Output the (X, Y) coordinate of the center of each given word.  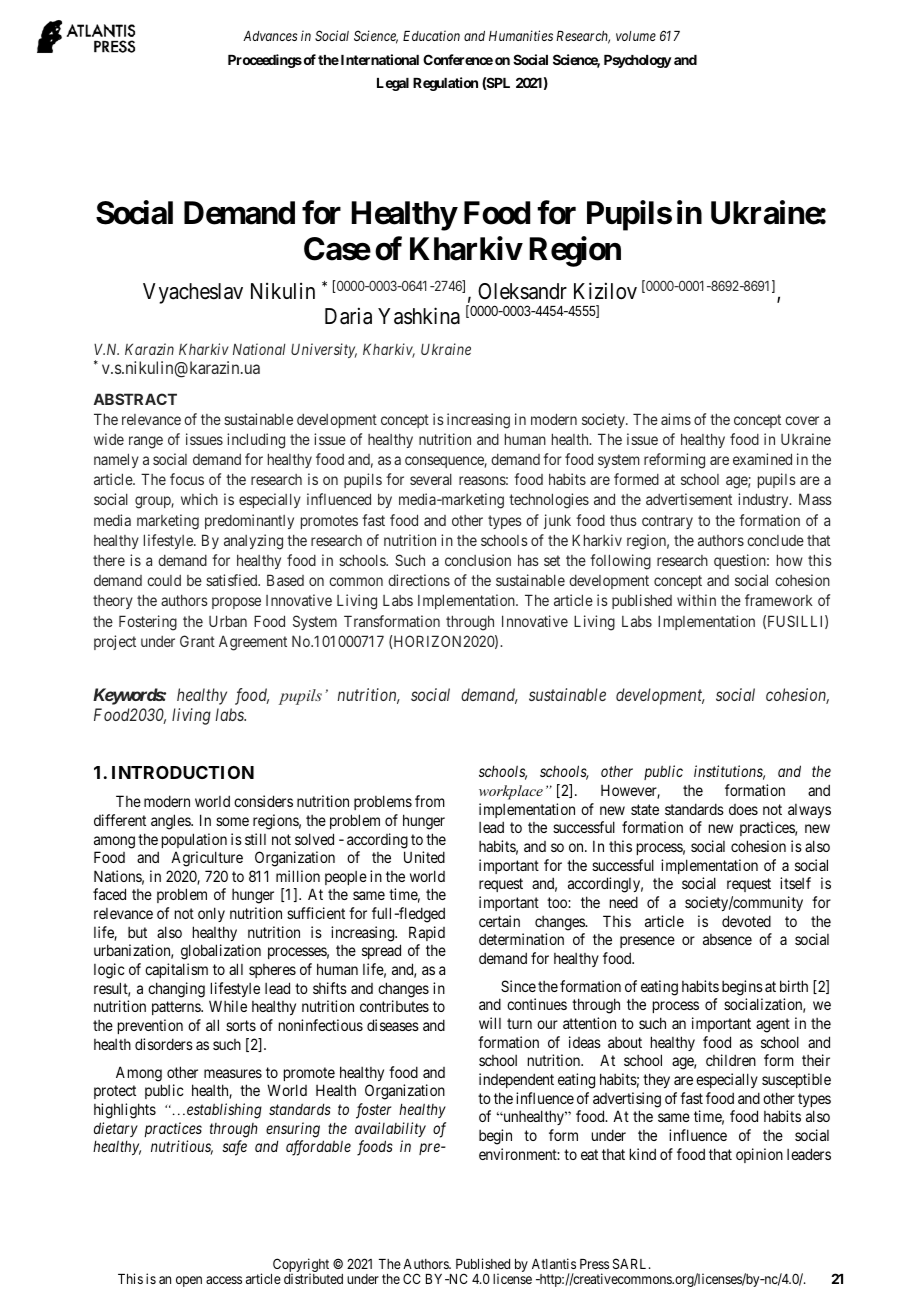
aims (676, 419)
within (696, 600)
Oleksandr (522, 291)
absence (727, 939)
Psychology (638, 61)
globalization (221, 952)
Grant (197, 641)
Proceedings (265, 61)
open (189, 1281)
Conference (458, 59)
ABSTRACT (135, 399)
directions (419, 580)
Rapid (427, 933)
